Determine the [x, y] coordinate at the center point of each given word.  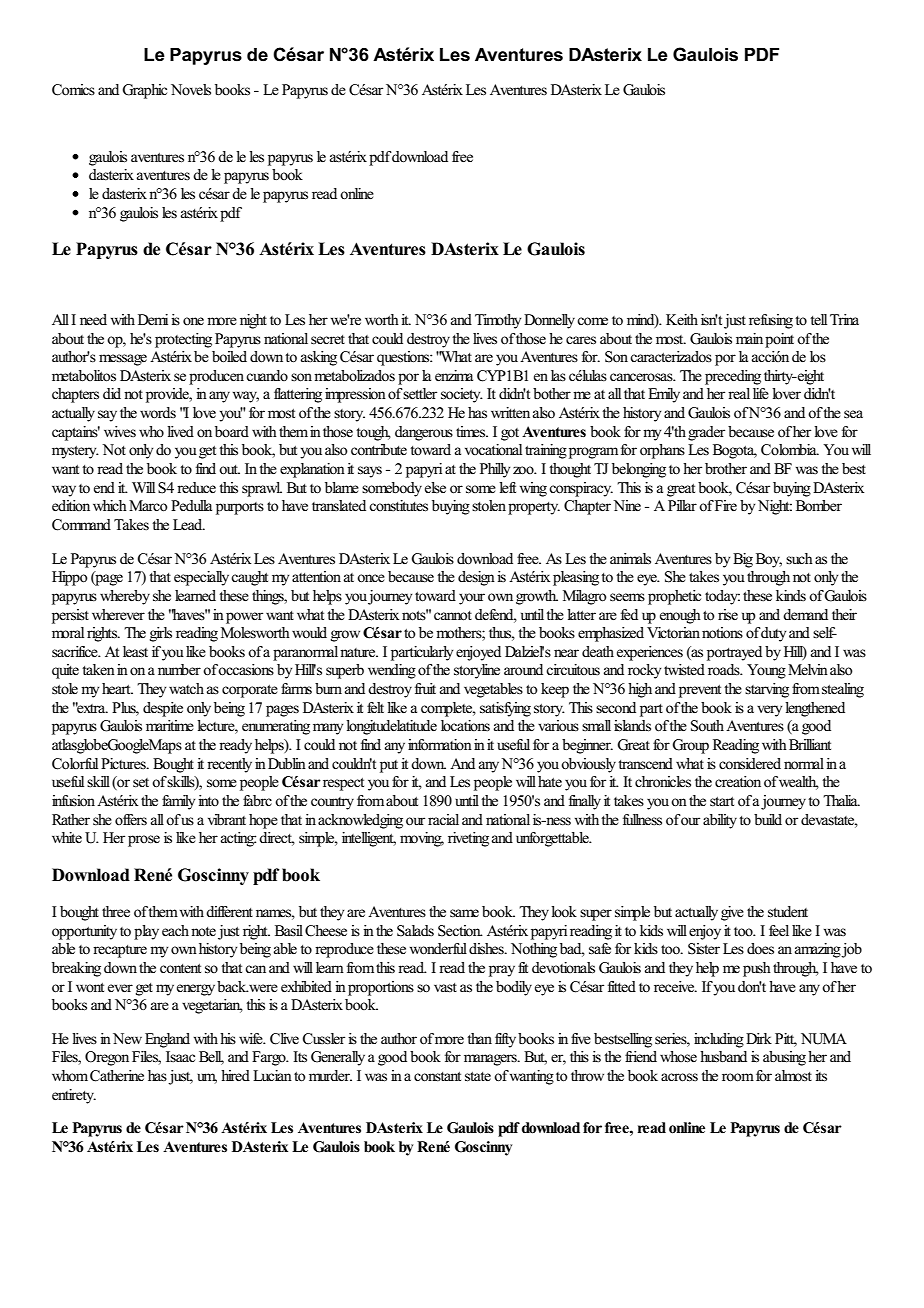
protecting [183, 340]
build [768, 819]
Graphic [144, 91]
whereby [125, 597]
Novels [191, 90]
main [749, 338]
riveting [468, 839]
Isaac [180, 1056]
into [208, 800]
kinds [791, 595]
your [472, 599]
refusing [771, 321]
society [462, 395]
